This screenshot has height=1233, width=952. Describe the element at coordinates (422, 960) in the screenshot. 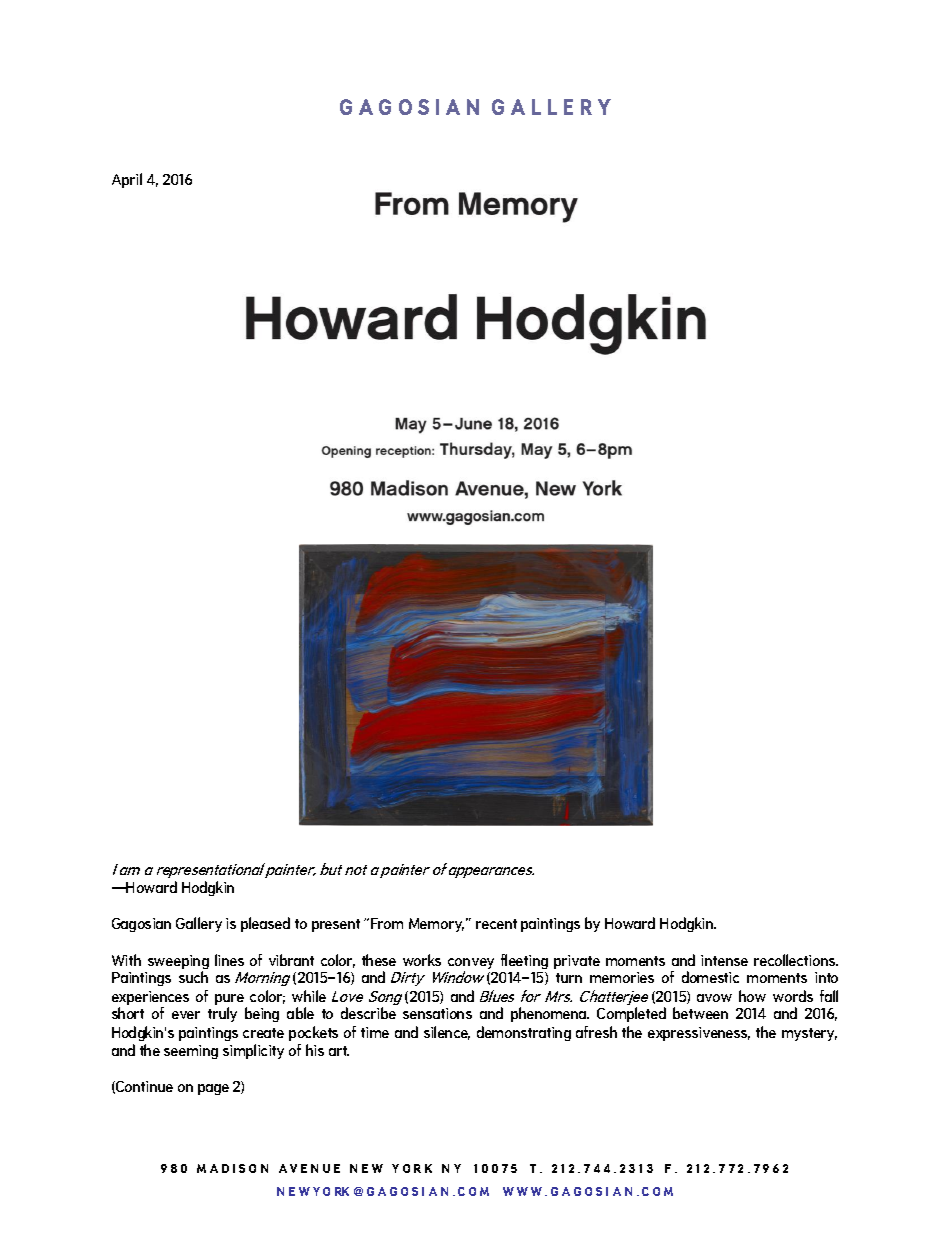

I see `works` at that location.
